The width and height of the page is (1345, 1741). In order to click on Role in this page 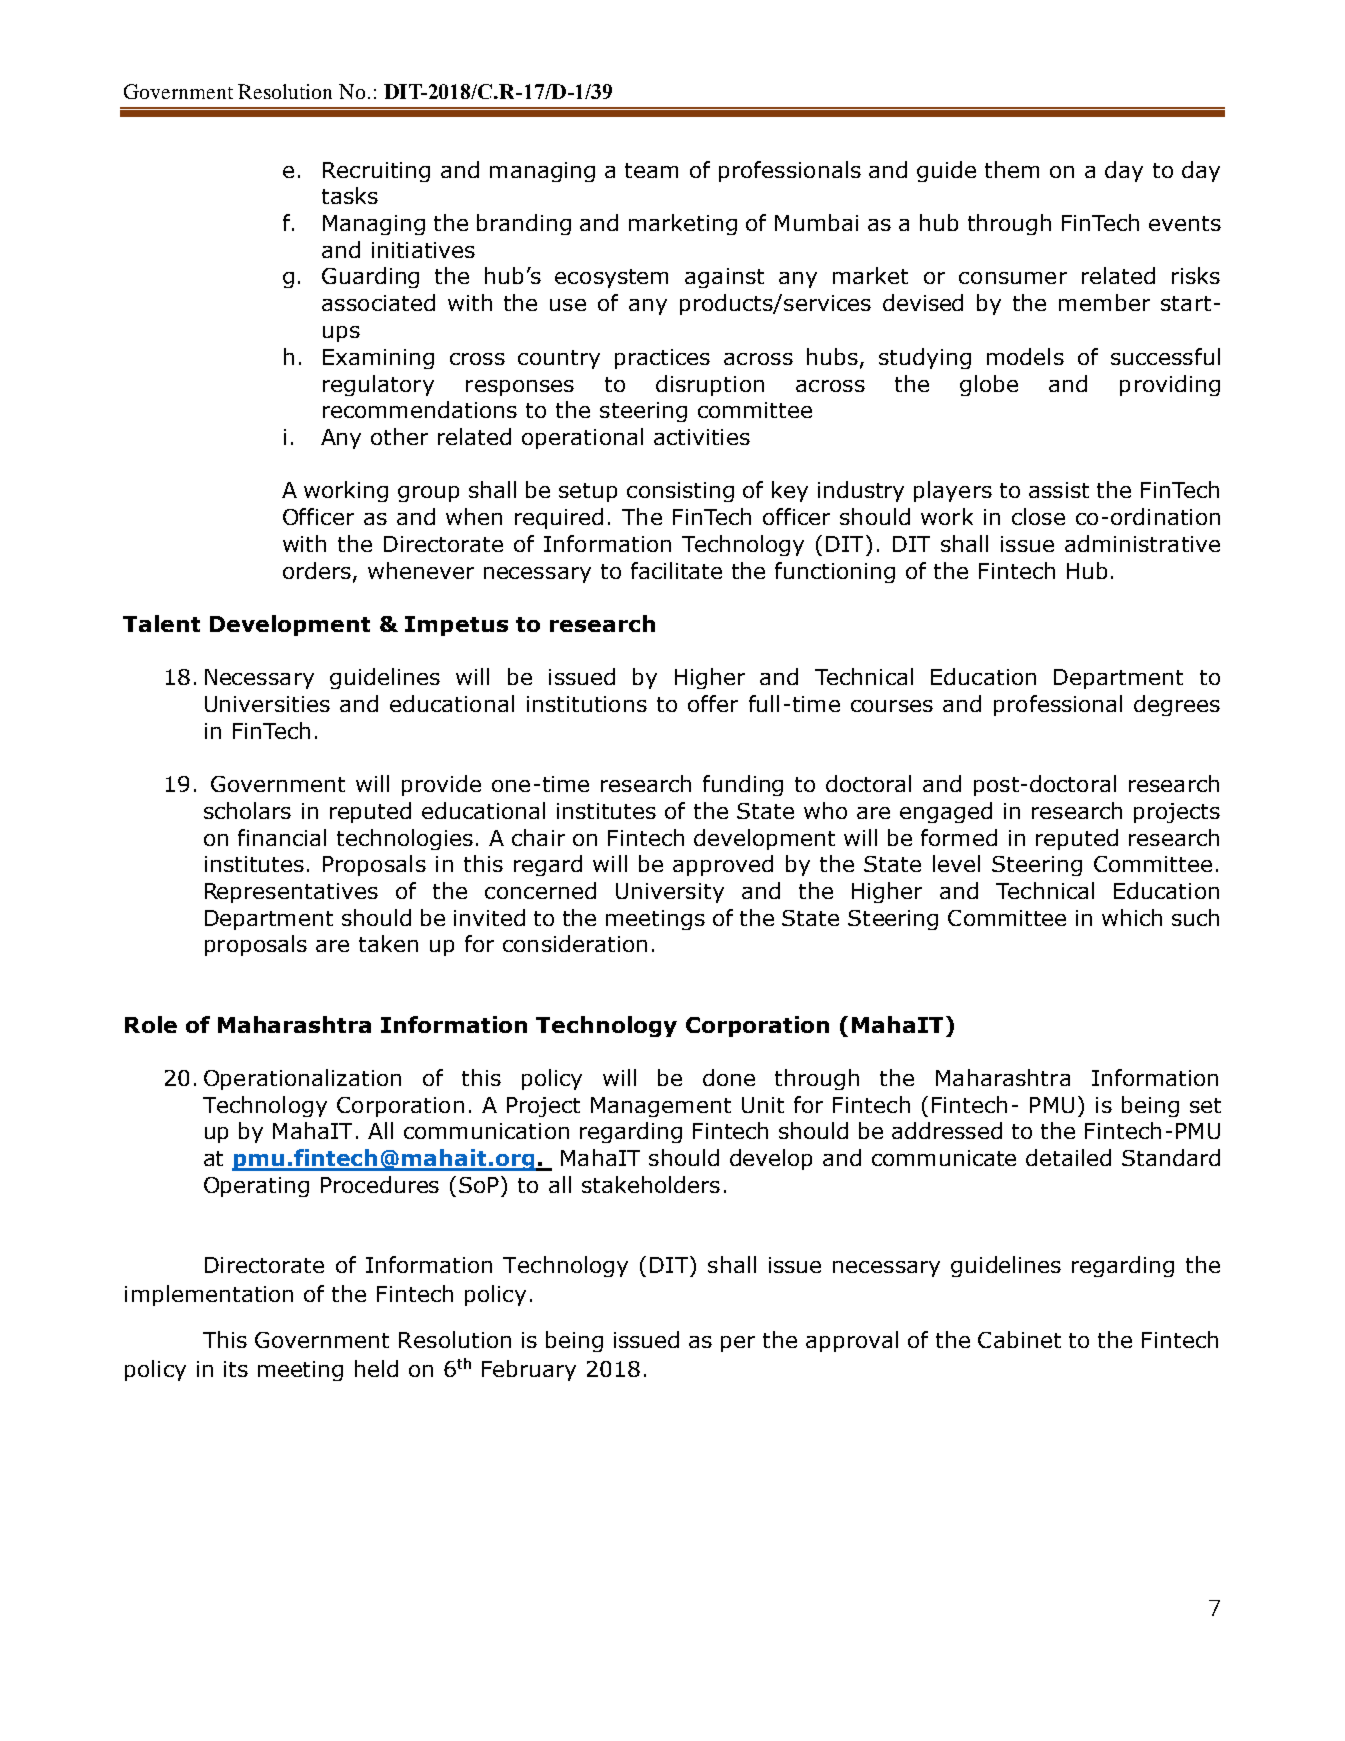, I will do `click(151, 1024)`.
